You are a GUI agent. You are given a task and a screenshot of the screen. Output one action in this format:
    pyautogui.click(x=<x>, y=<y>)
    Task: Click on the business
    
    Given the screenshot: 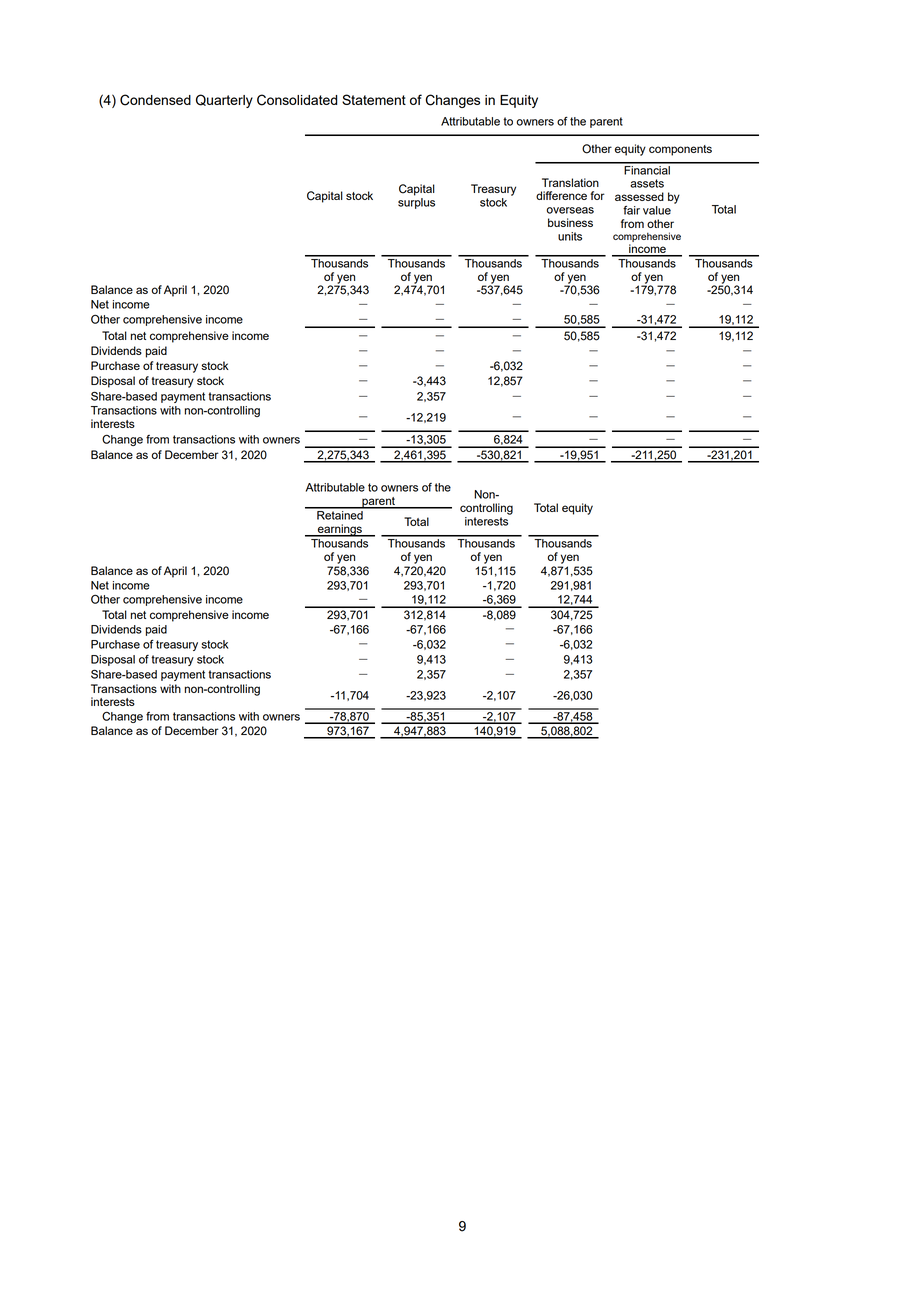 What is the action you would take?
    pyautogui.click(x=570, y=222)
